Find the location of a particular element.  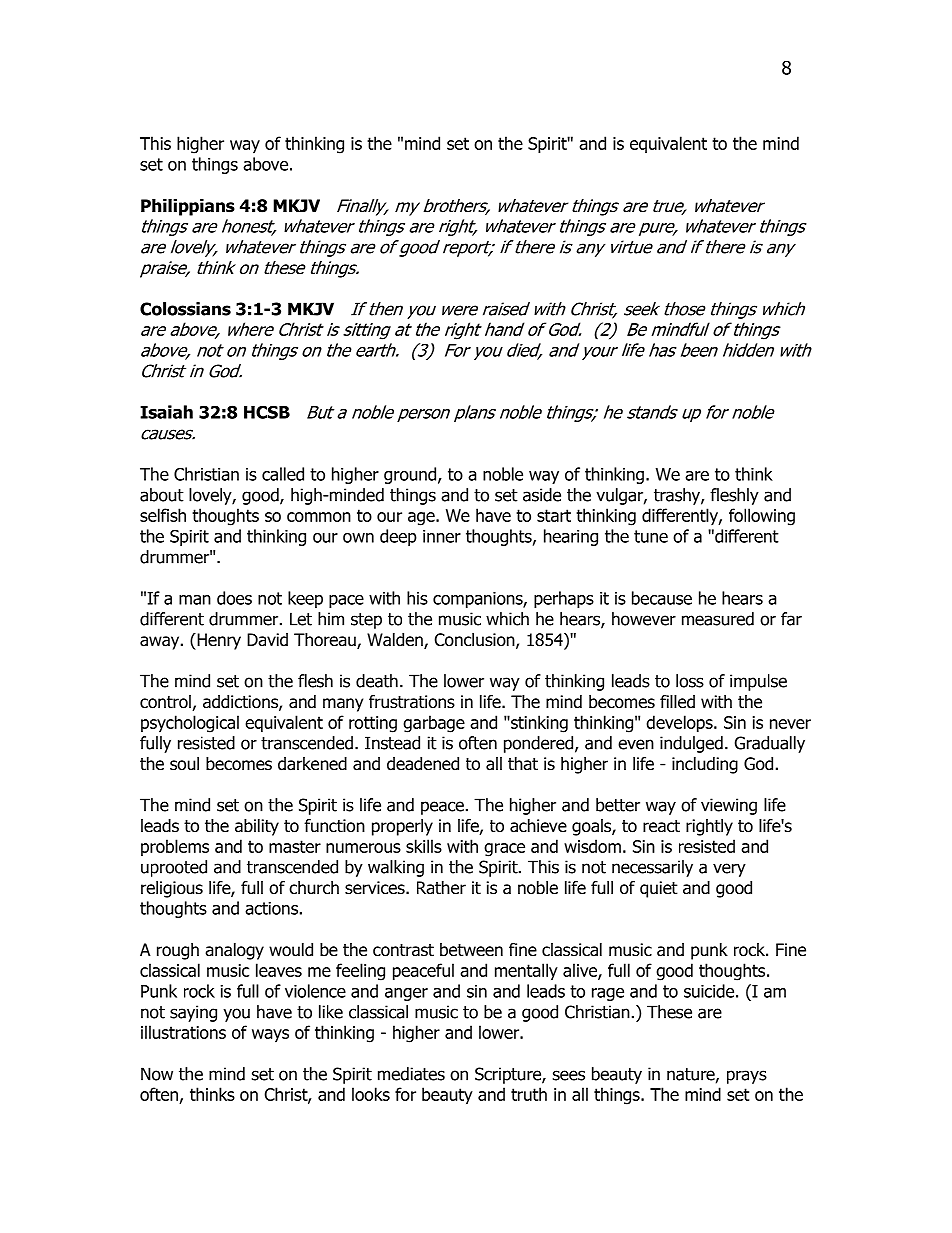

Philippians is located at coordinates (188, 207).
